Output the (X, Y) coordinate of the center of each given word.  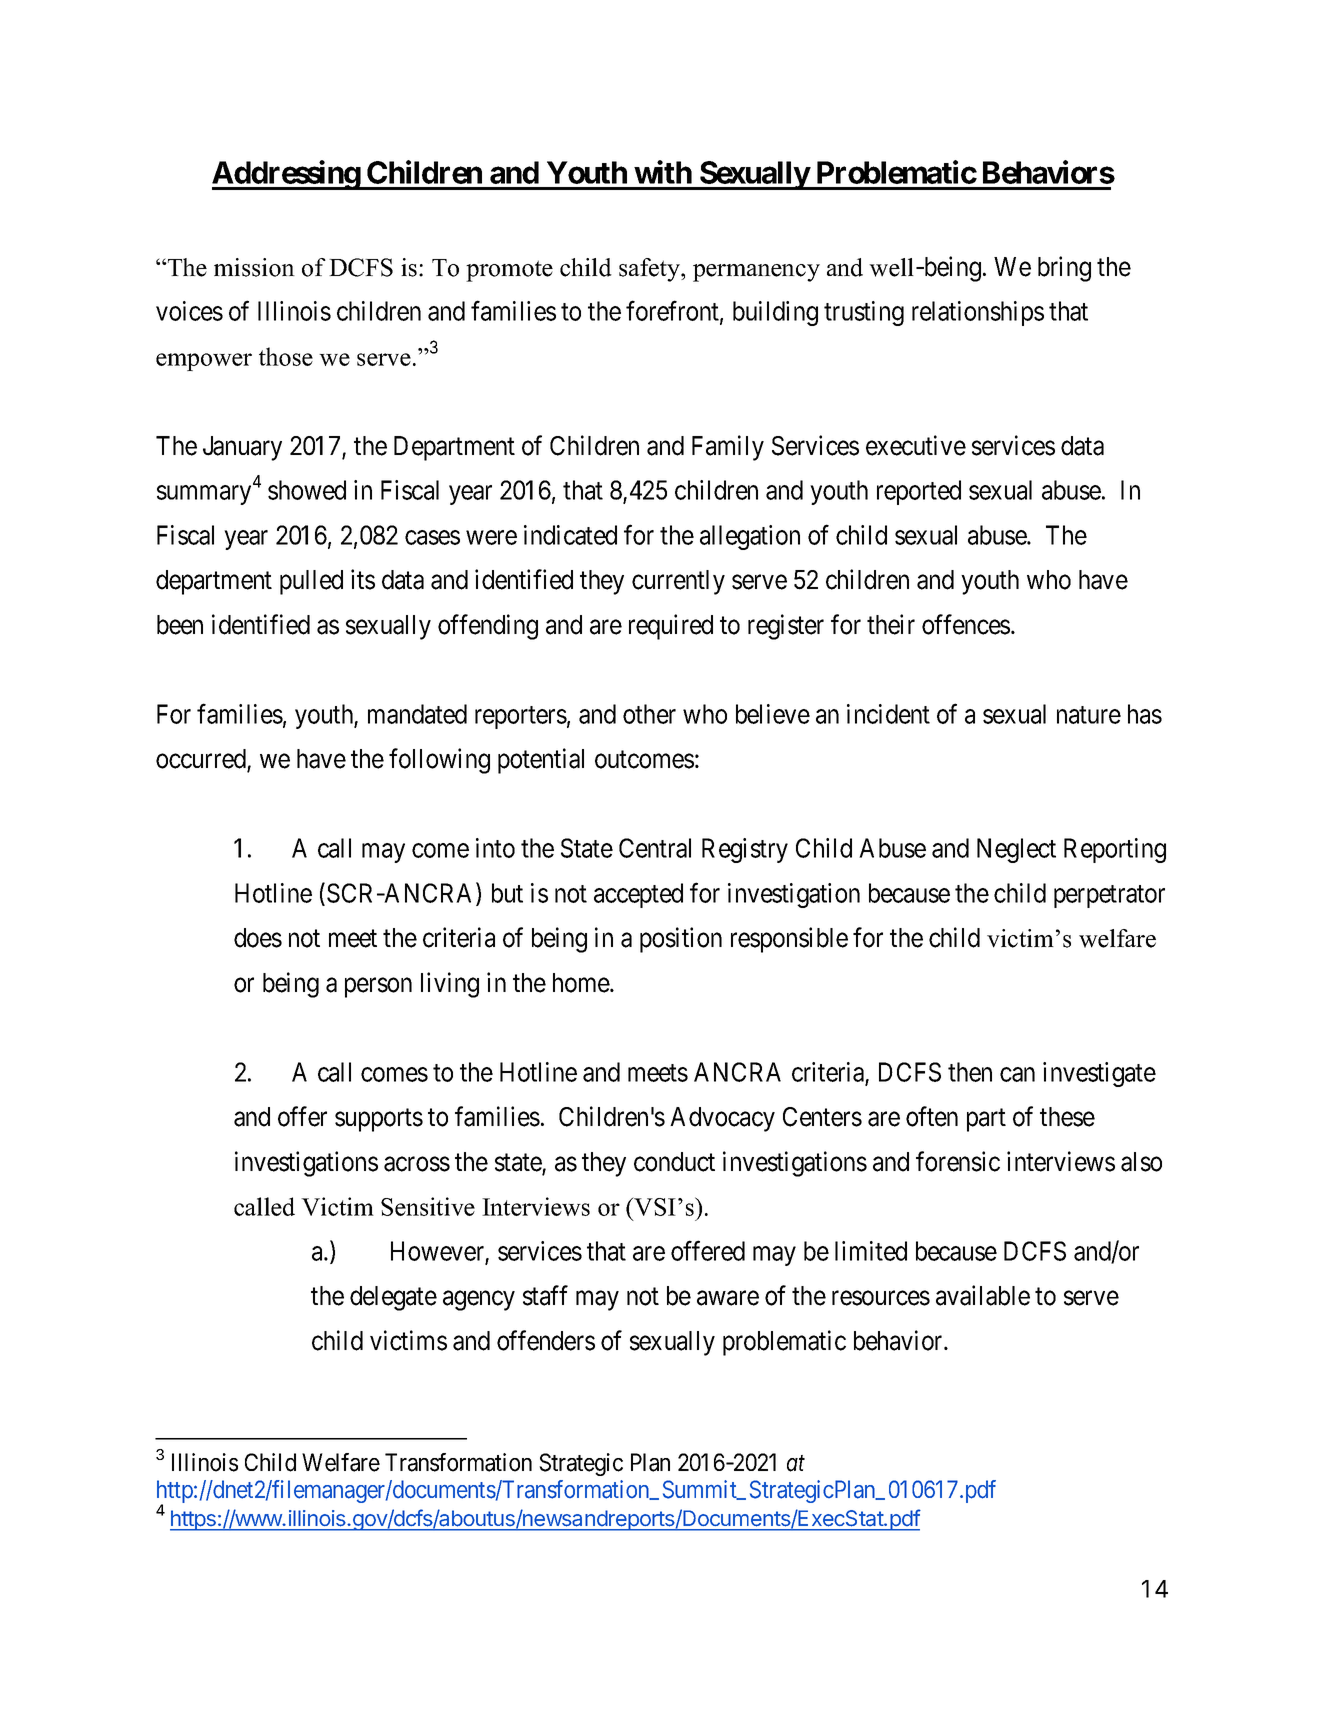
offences (966, 624)
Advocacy (722, 1119)
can (1017, 1074)
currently (678, 582)
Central (655, 848)
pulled (311, 582)
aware (728, 1298)
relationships (978, 313)
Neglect (1016, 850)
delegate (393, 1298)
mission (254, 267)
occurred (202, 760)
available (983, 1295)
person (378, 988)
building (775, 313)
